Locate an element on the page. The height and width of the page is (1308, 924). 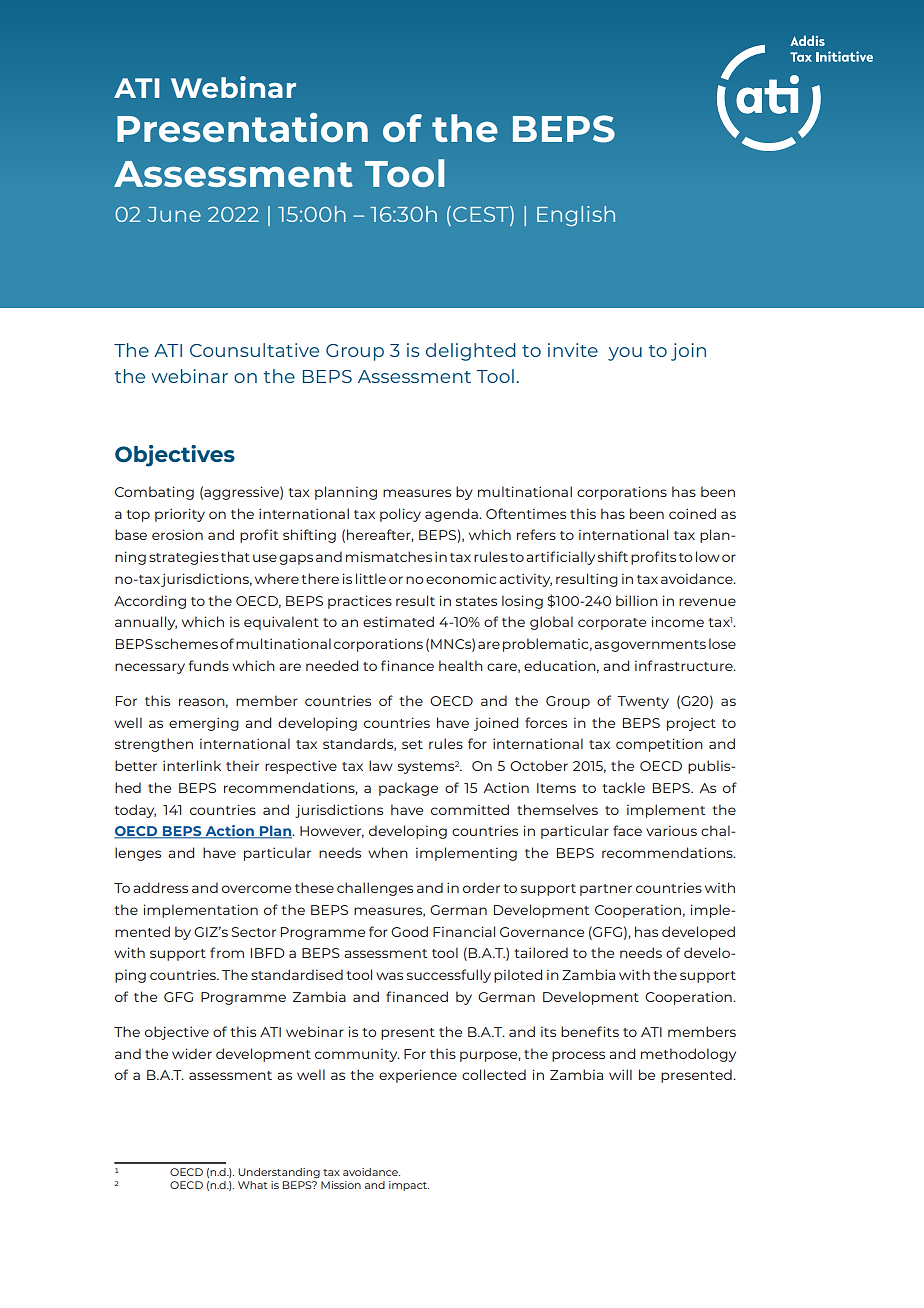
agenda is located at coordinates (452, 515).
